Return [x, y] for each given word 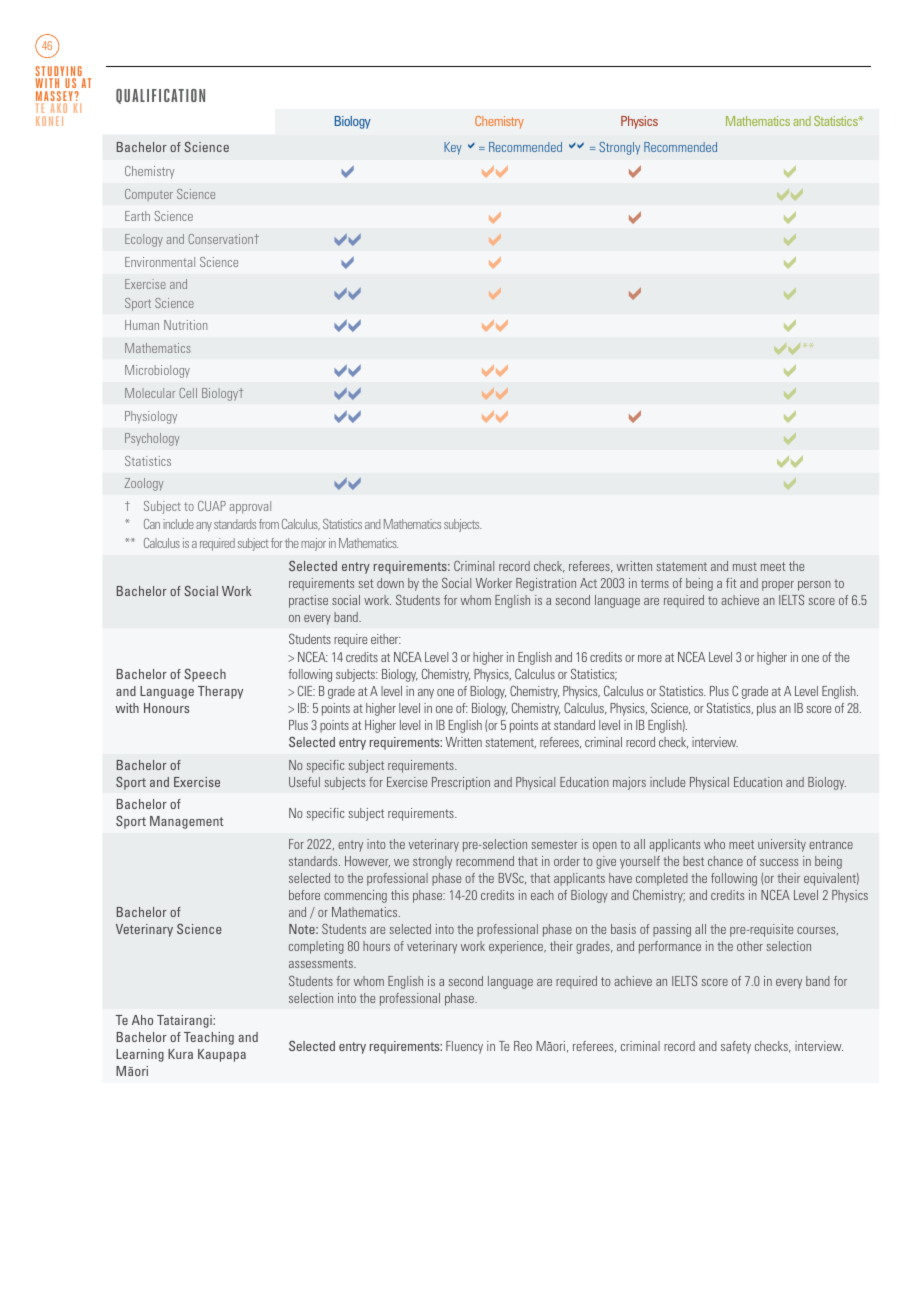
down [390, 583]
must [745, 566]
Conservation [221, 239]
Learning [140, 1055]
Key [453, 148]
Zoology [143, 484]
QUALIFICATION [160, 96]
